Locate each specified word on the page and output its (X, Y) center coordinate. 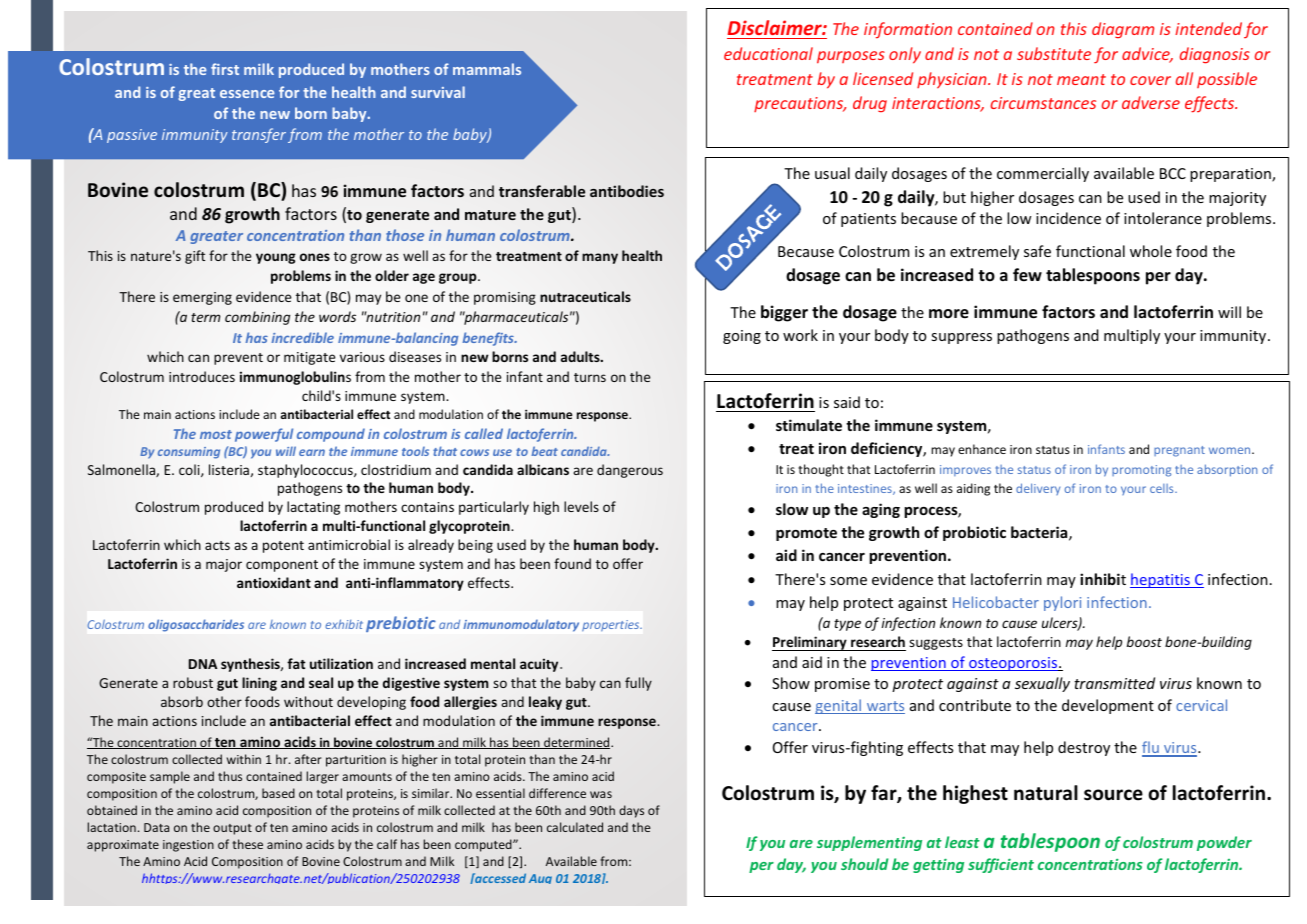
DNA (203, 664)
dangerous (630, 471)
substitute (1054, 53)
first (225, 69)
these (247, 844)
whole (1151, 251)
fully (638, 684)
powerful (264, 435)
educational (768, 53)
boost (1144, 641)
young (276, 258)
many (600, 258)
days (631, 811)
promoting (1141, 471)
